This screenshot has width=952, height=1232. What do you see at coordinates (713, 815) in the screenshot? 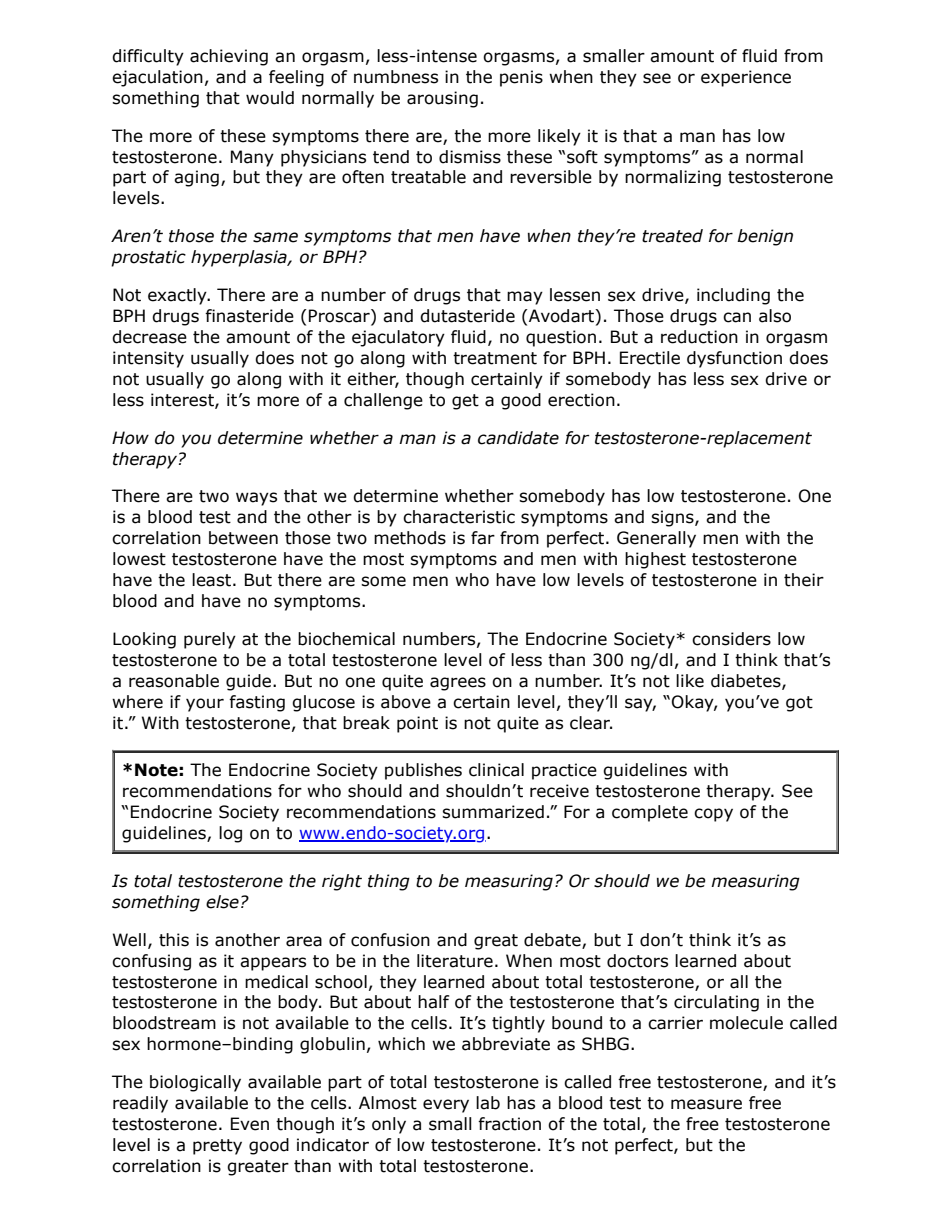
I see `copy` at bounding box center [713, 815].
